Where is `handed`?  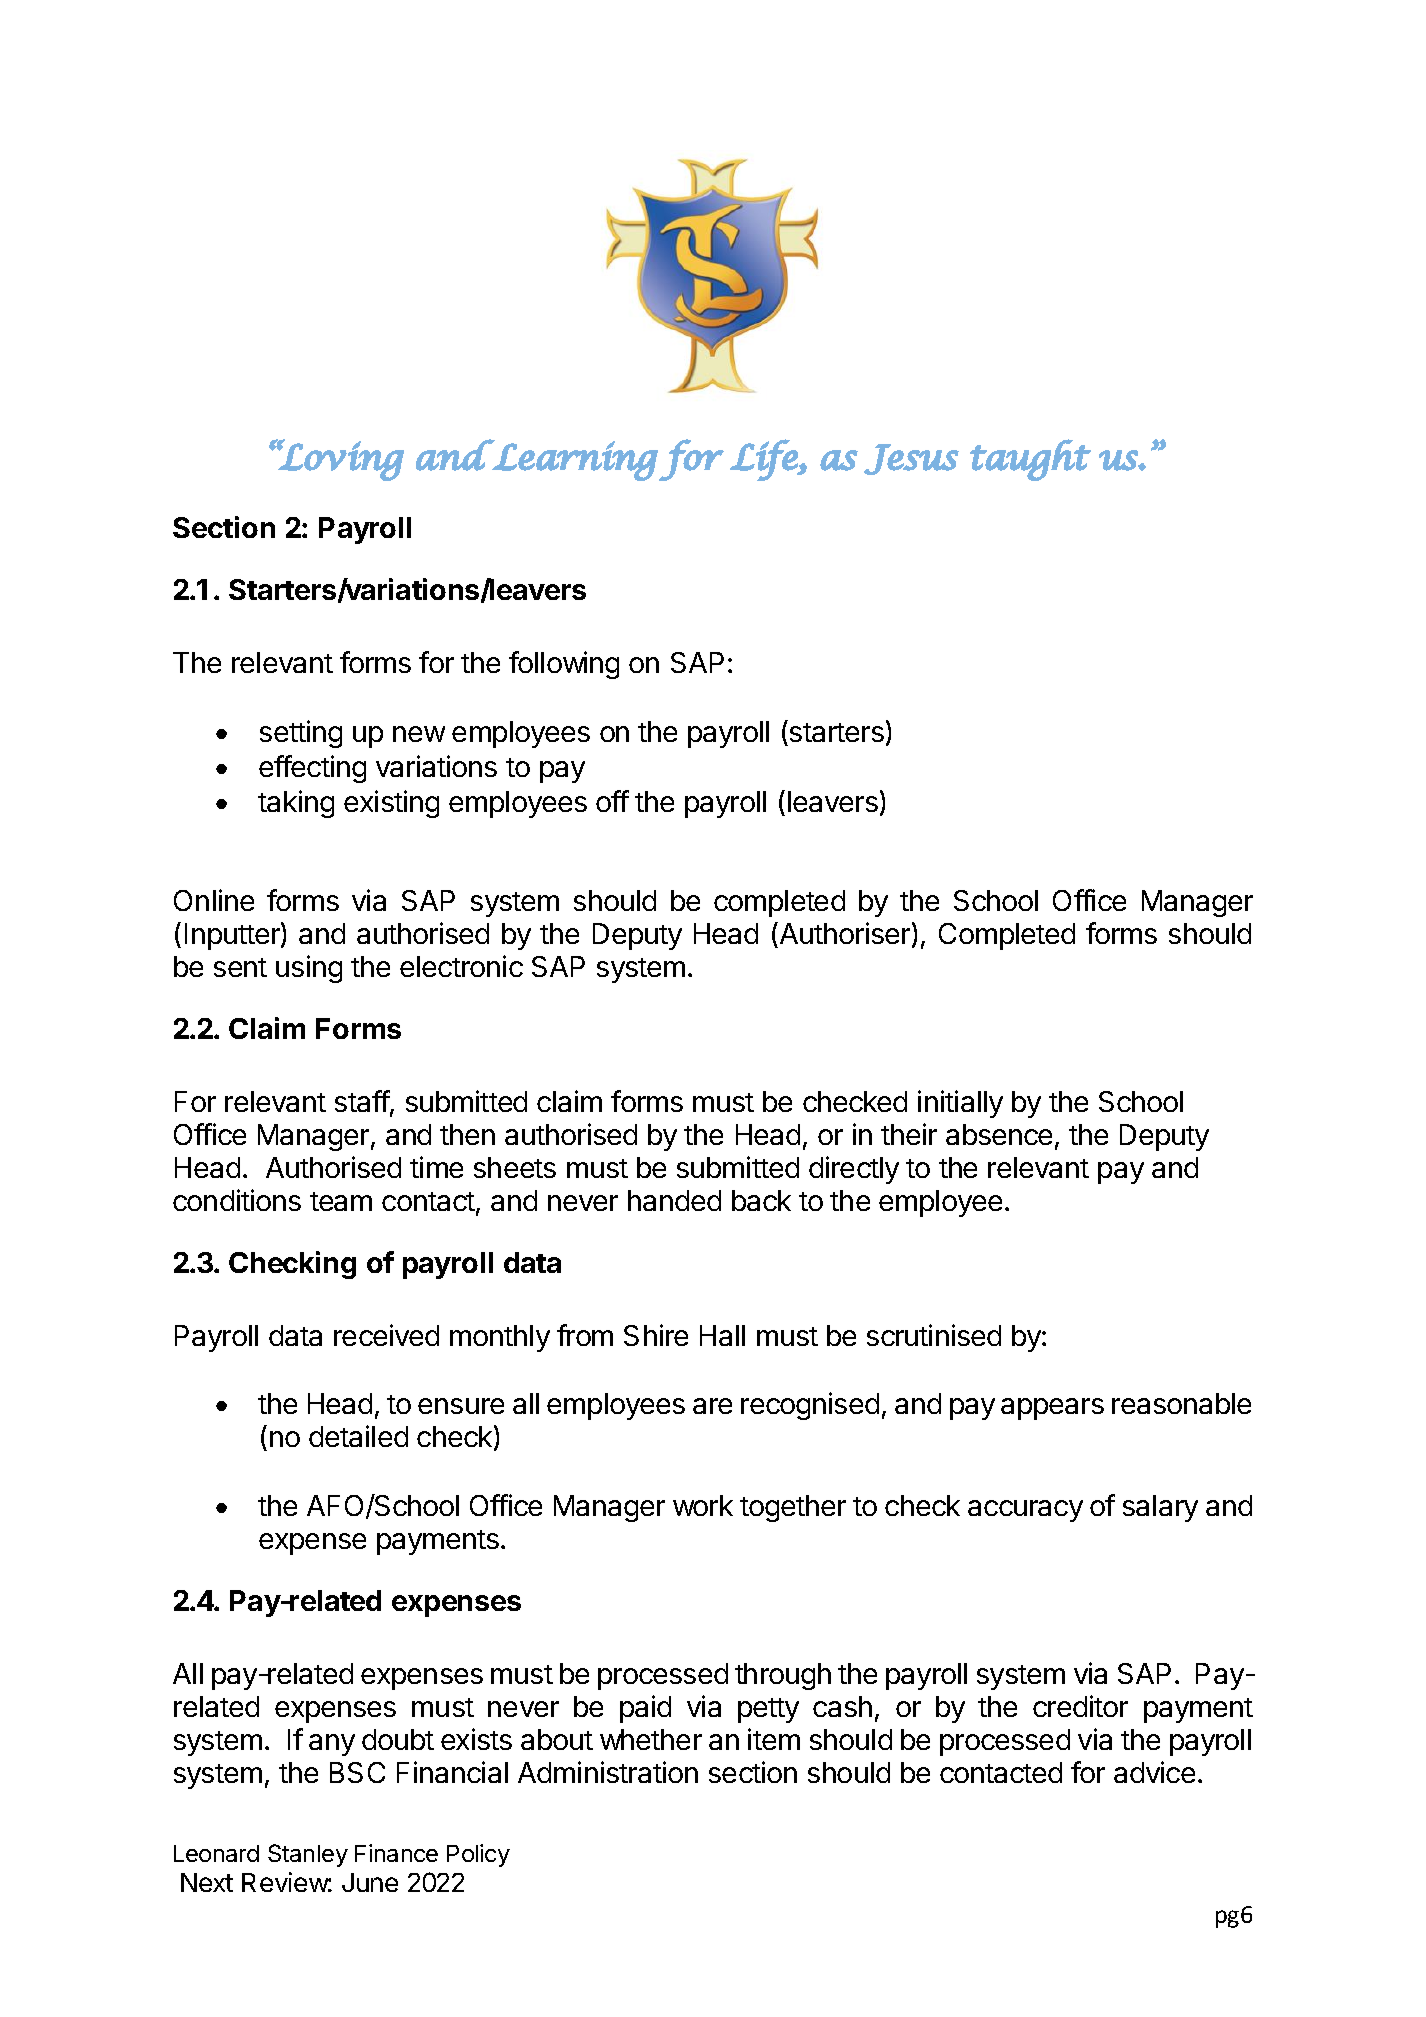
handed is located at coordinates (674, 1200).
